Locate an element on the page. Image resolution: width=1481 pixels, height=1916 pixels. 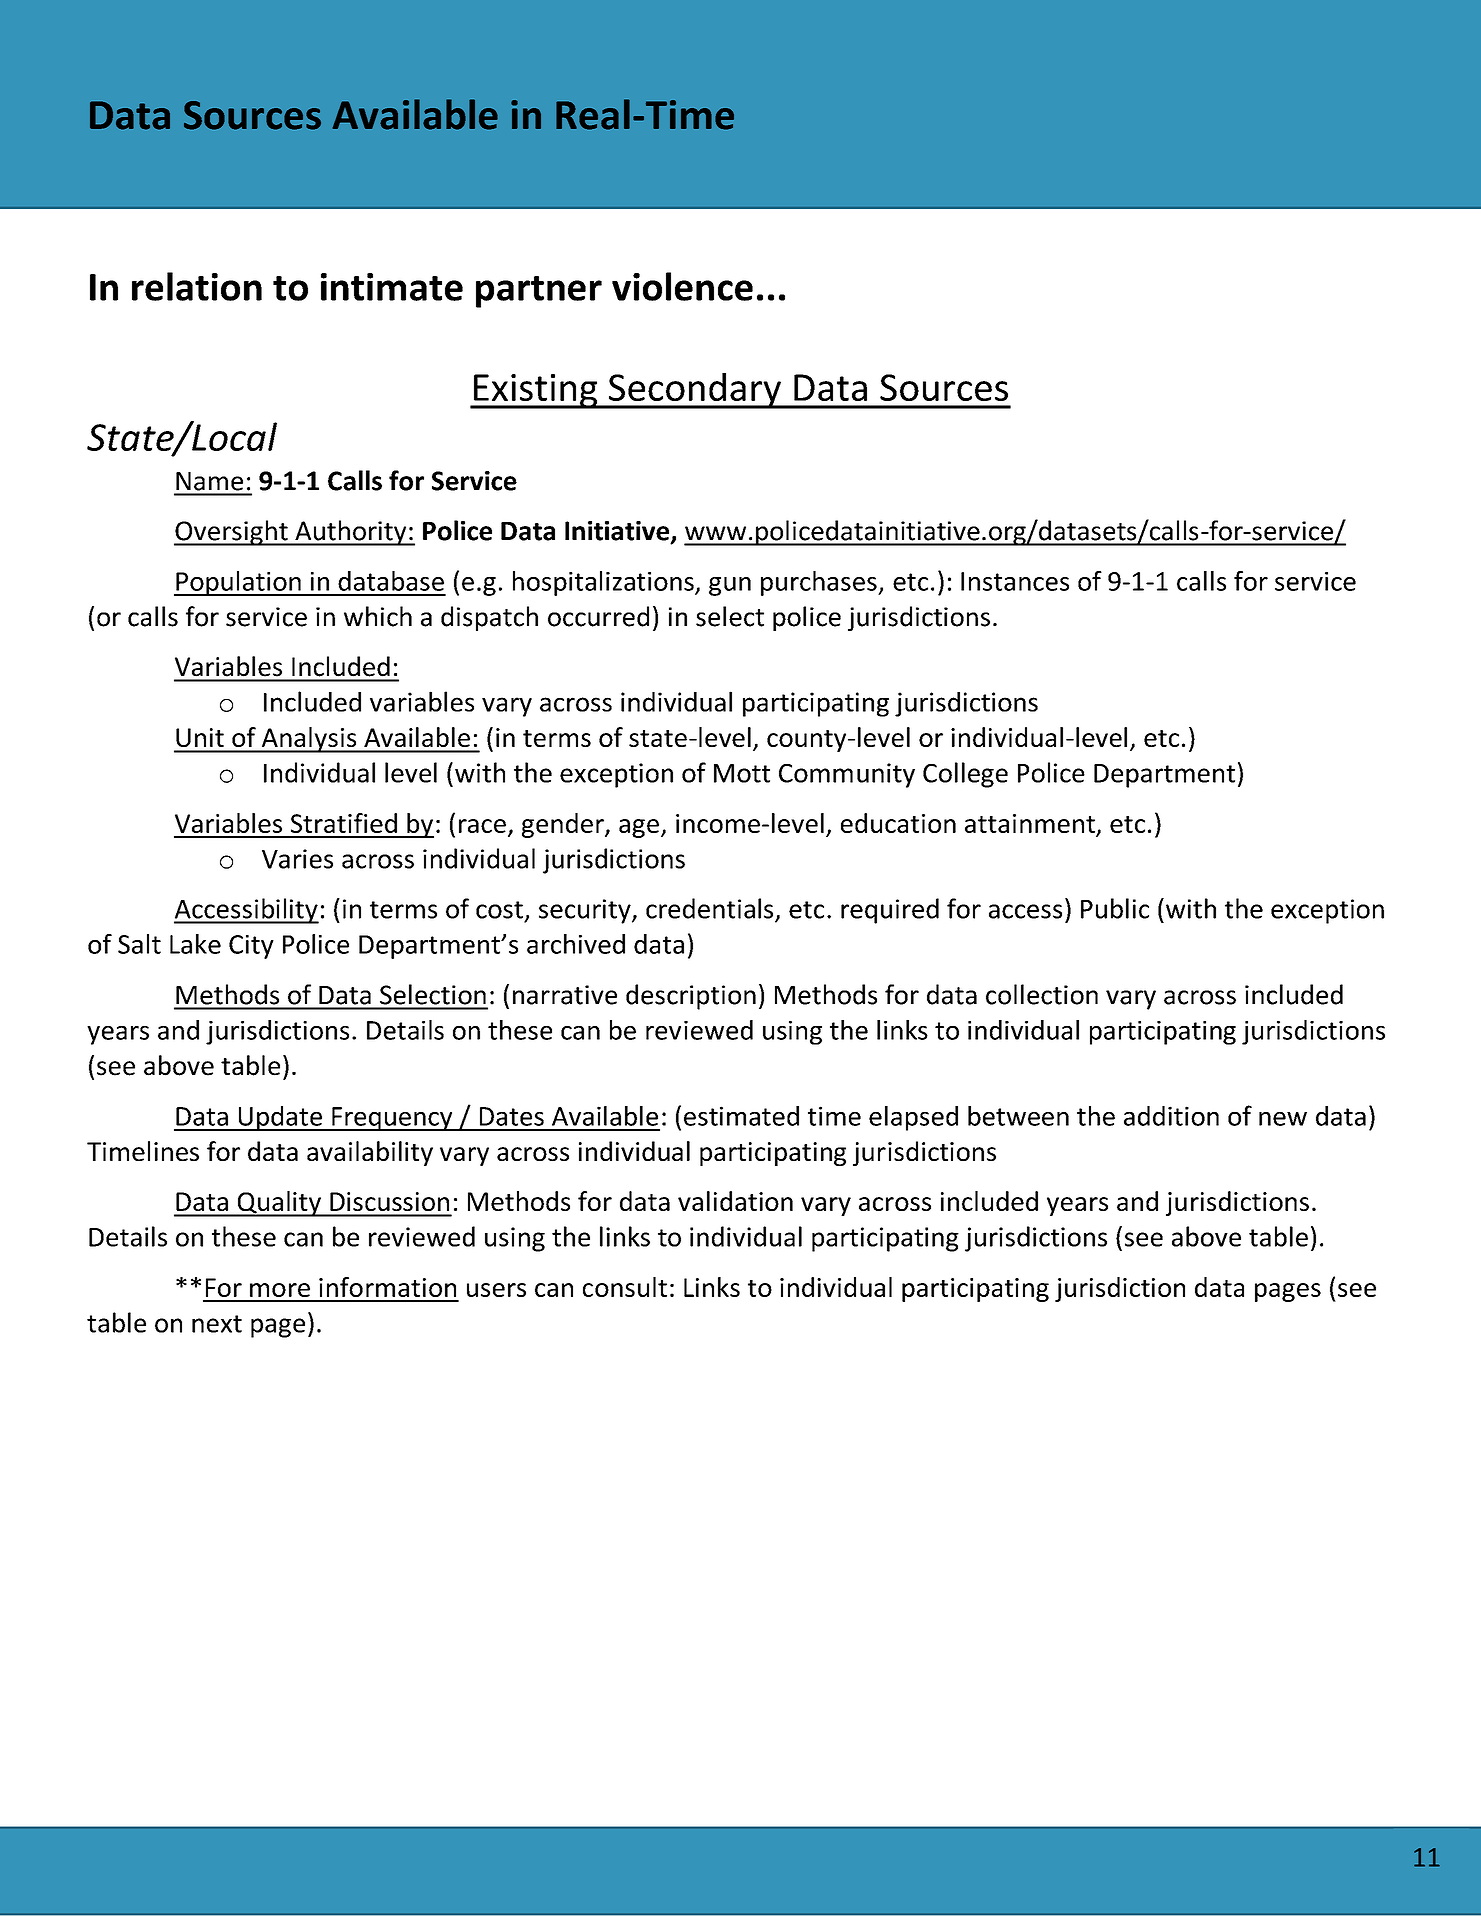
attainment is located at coordinates (1031, 825).
